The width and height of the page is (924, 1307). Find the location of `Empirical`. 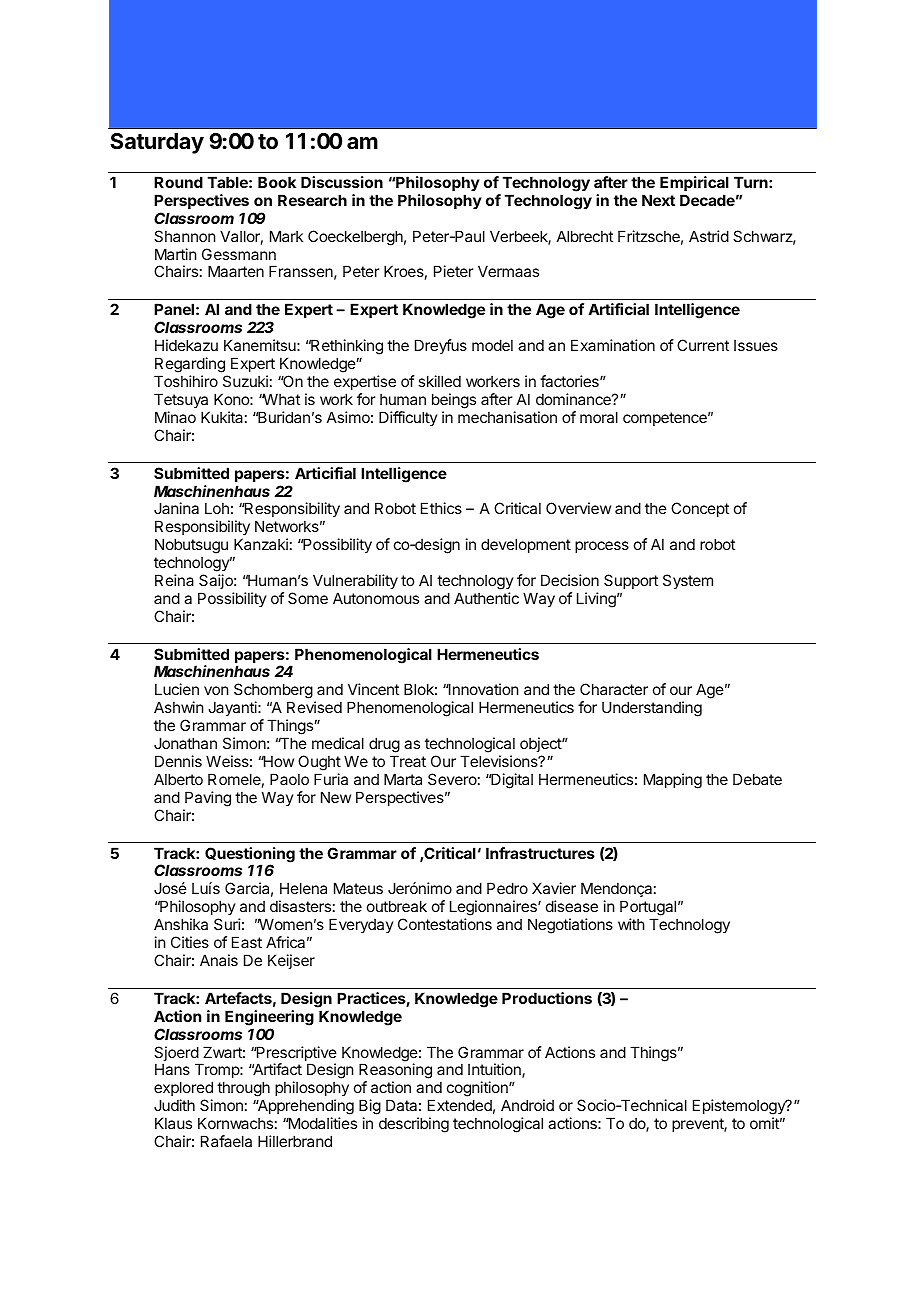

Empirical is located at coordinates (694, 183).
